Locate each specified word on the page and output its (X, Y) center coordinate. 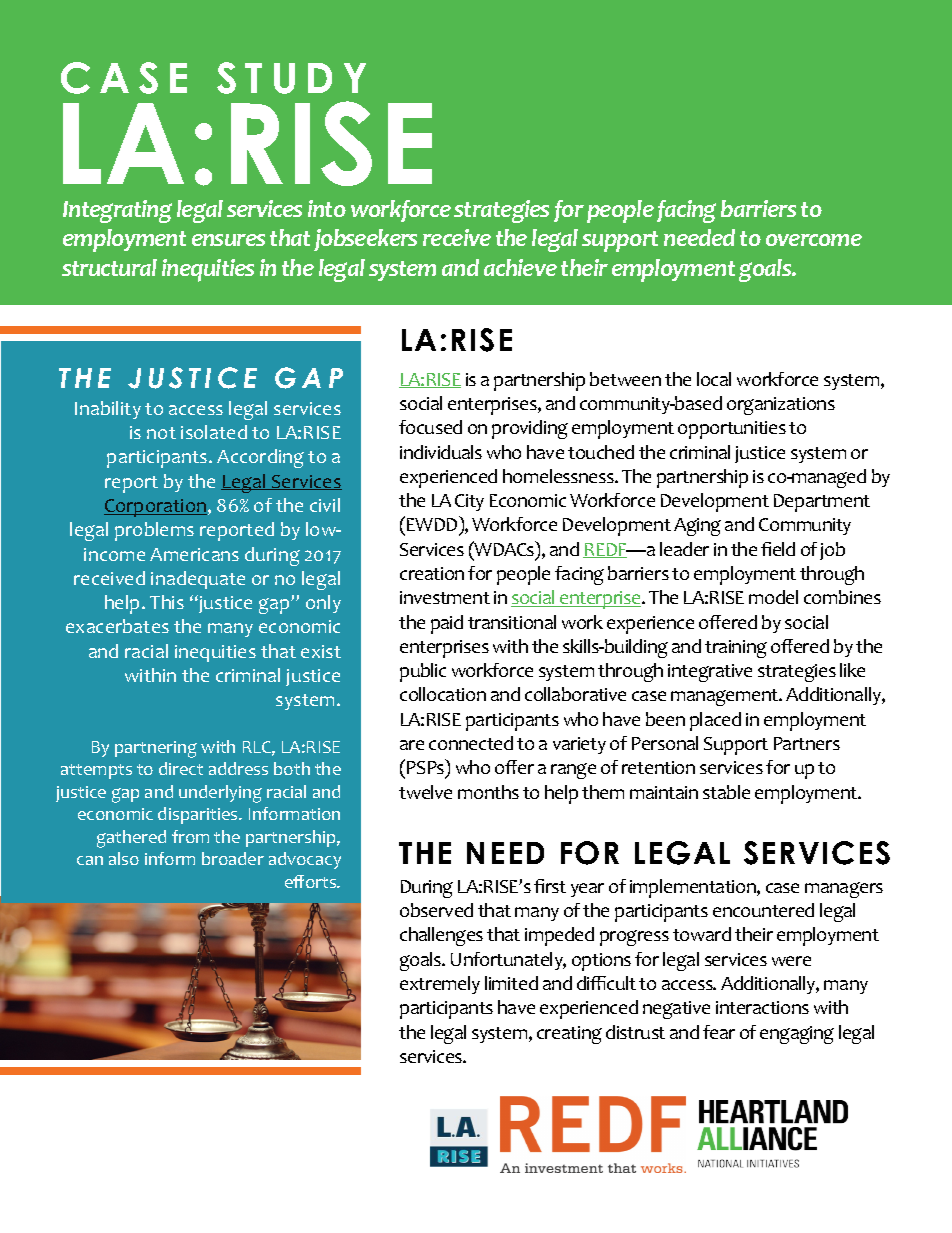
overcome (814, 240)
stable (726, 792)
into (327, 208)
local (714, 379)
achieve (520, 267)
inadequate (198, 580)
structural (109, 267)
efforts (312, 881)
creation (432, 573)
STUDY (291, 78)
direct (181, 768)
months (488, 792)
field (778, 549)
